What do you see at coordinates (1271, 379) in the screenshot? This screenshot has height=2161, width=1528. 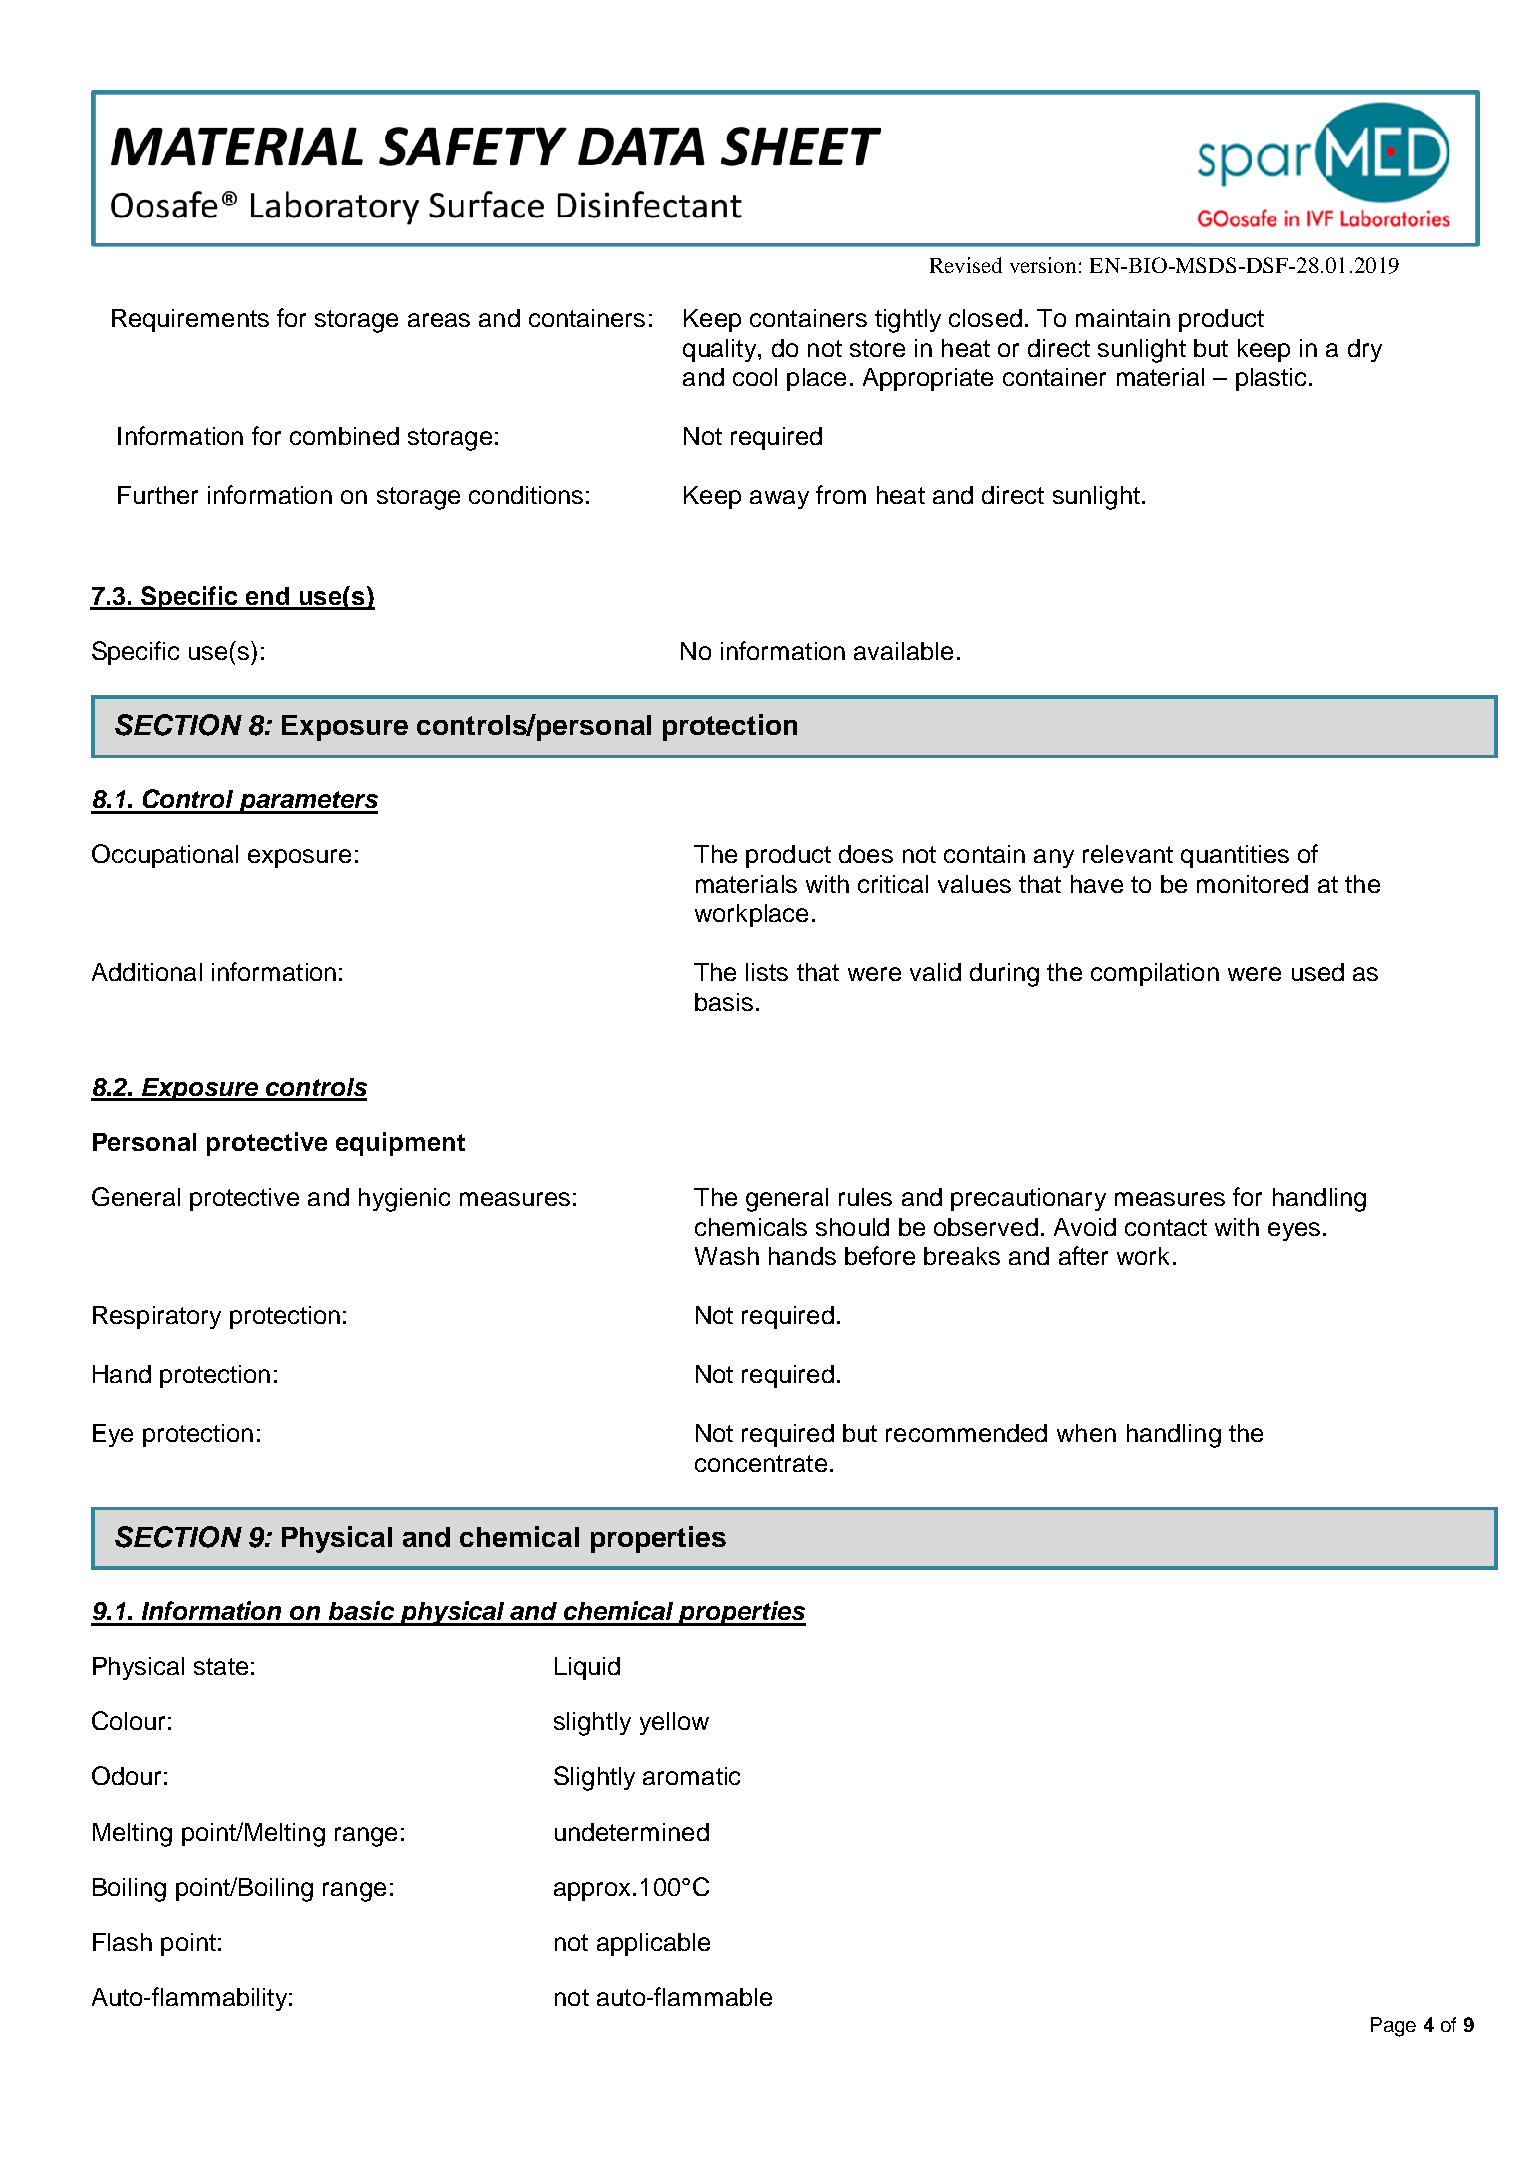 I see `plastic` at bounding box center [1271, 379].
